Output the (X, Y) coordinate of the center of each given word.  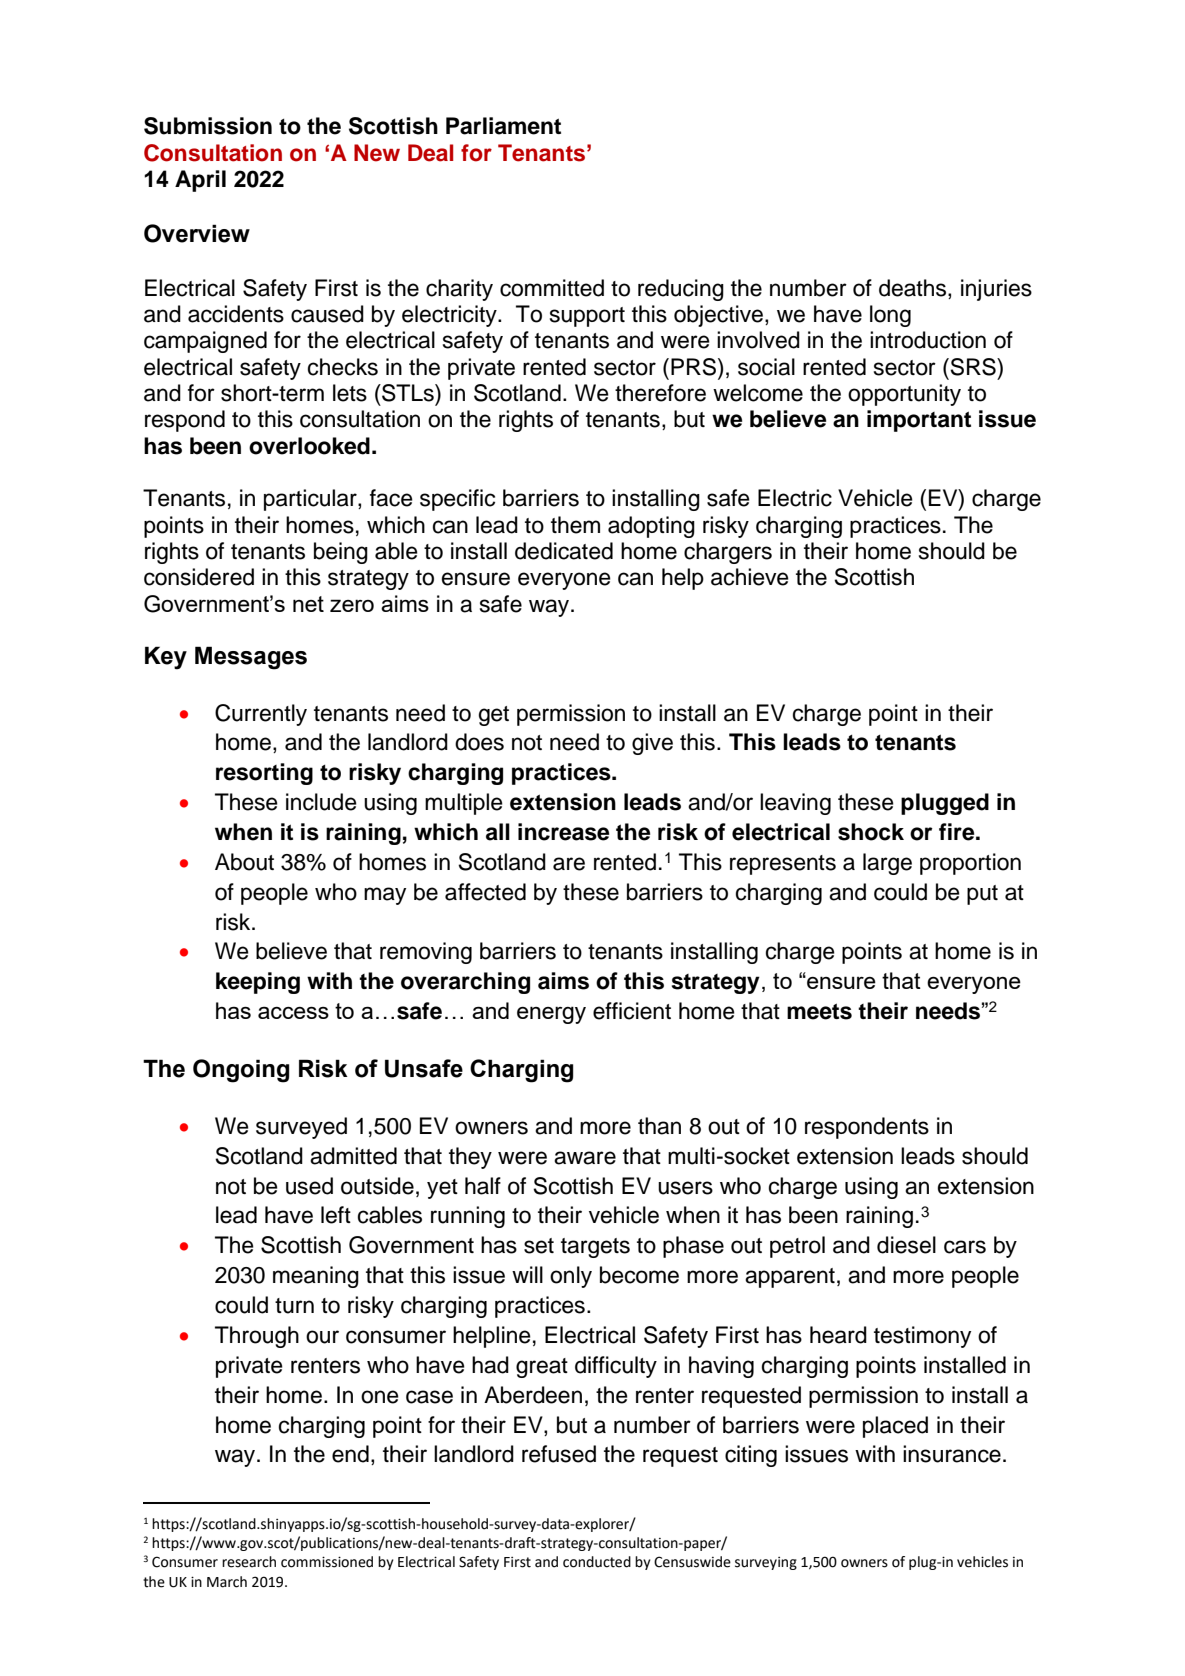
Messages (251, 658)
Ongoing (241, 1071)
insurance (952, 1454)
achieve (750, 577)
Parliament (503, 126)
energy (551, 1015)
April (200, 181)
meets (819, 1011)
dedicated (564, 551)
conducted (597, 1562)
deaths (914, 289)
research (249, 1562)
